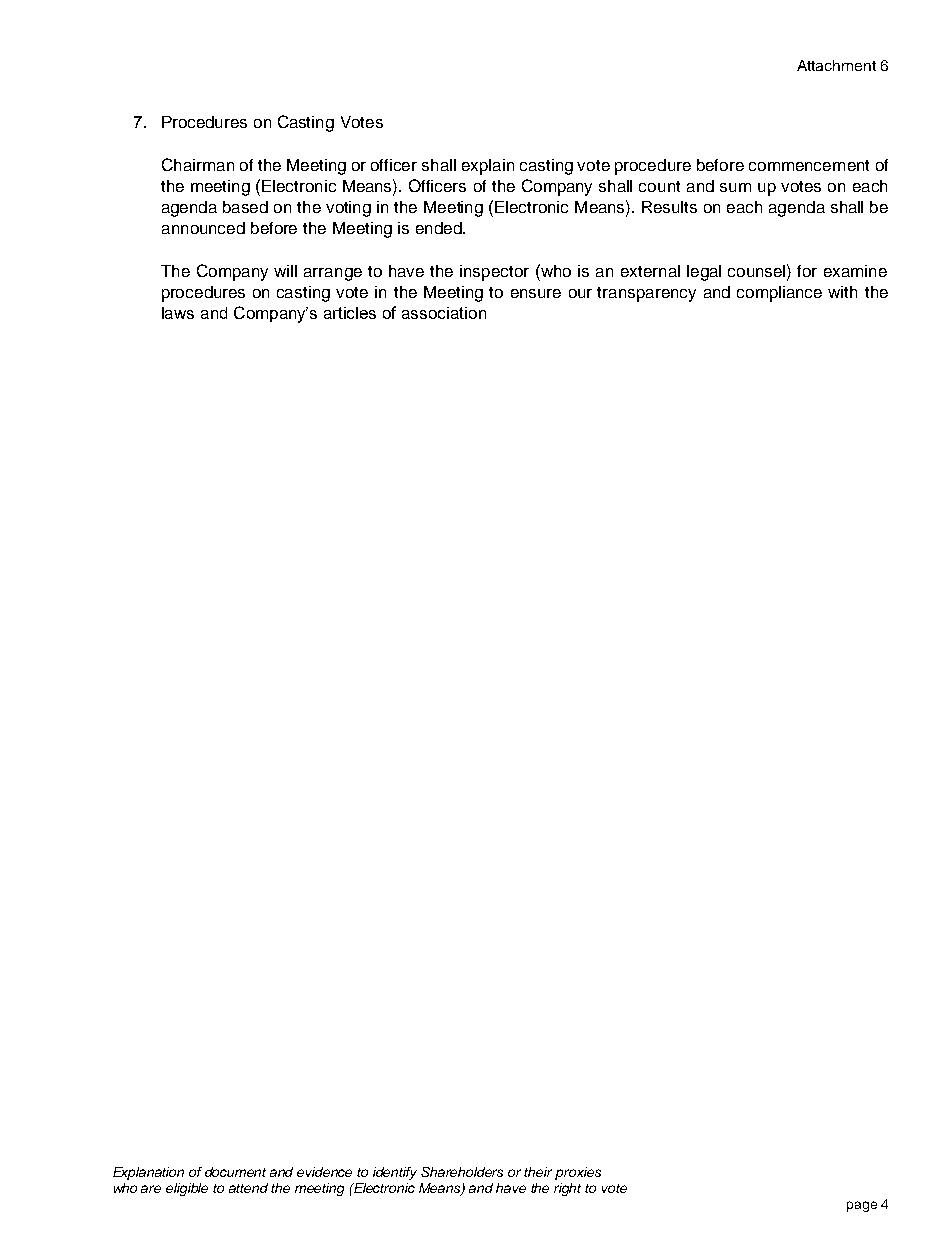 This screenshot has width=952, height=1233. I want to click on Shareholders, so click(462, 1172).
